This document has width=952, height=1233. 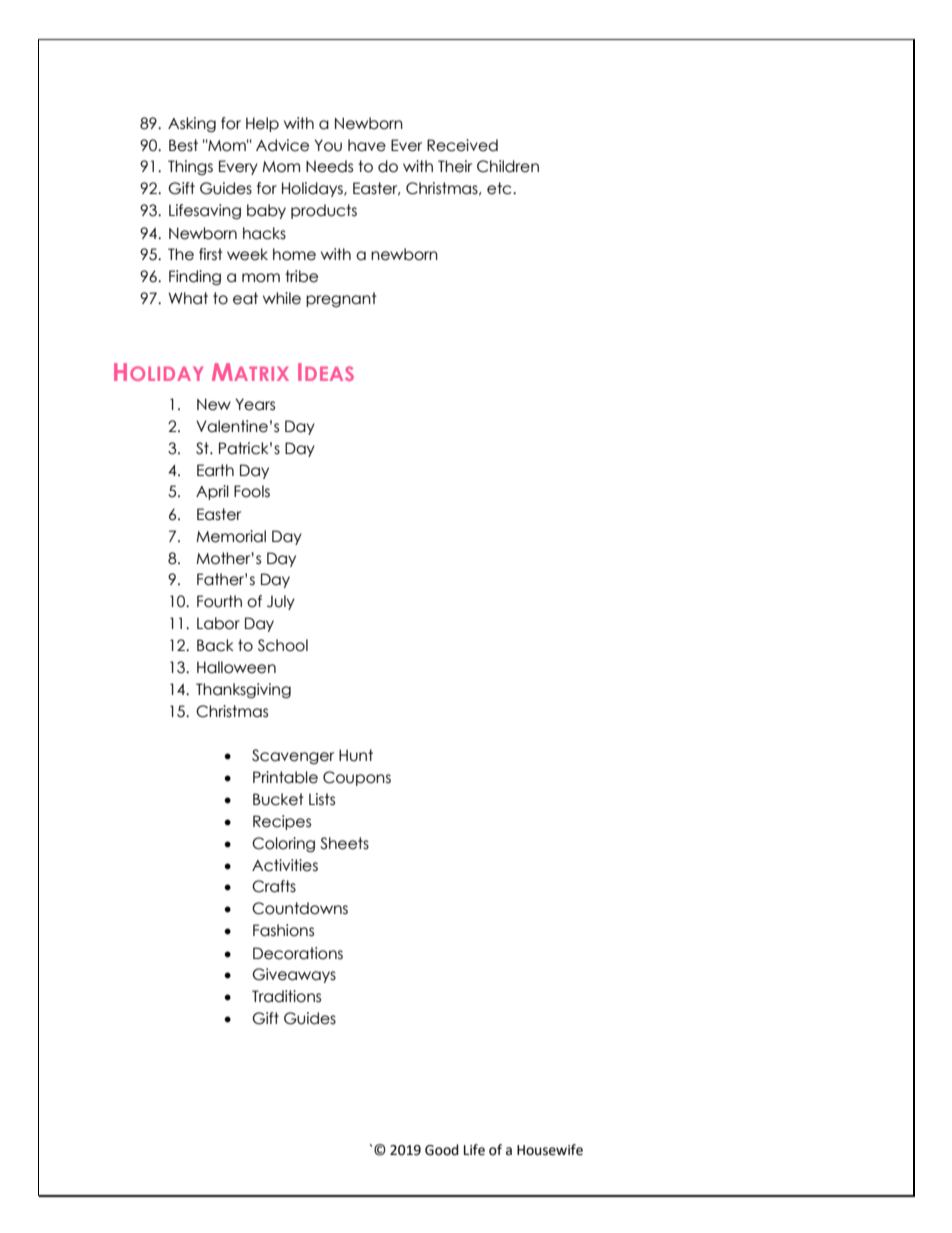 What do you see at coordinates (500, 188) in the document?
I see `etc` at bounding box center [500, 188].
